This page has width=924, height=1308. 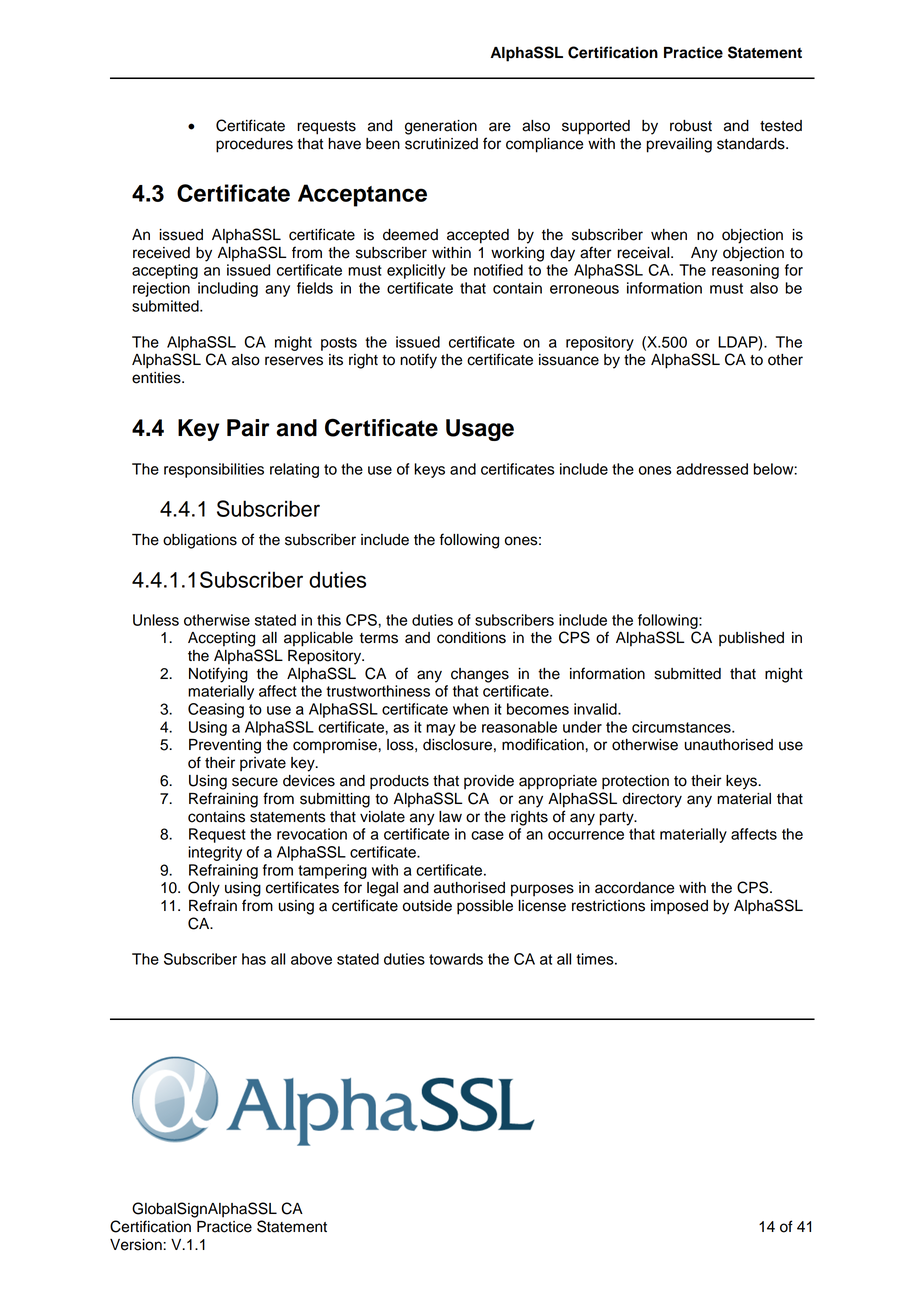 I want to click on integrity, so click(x=215, y=853).
